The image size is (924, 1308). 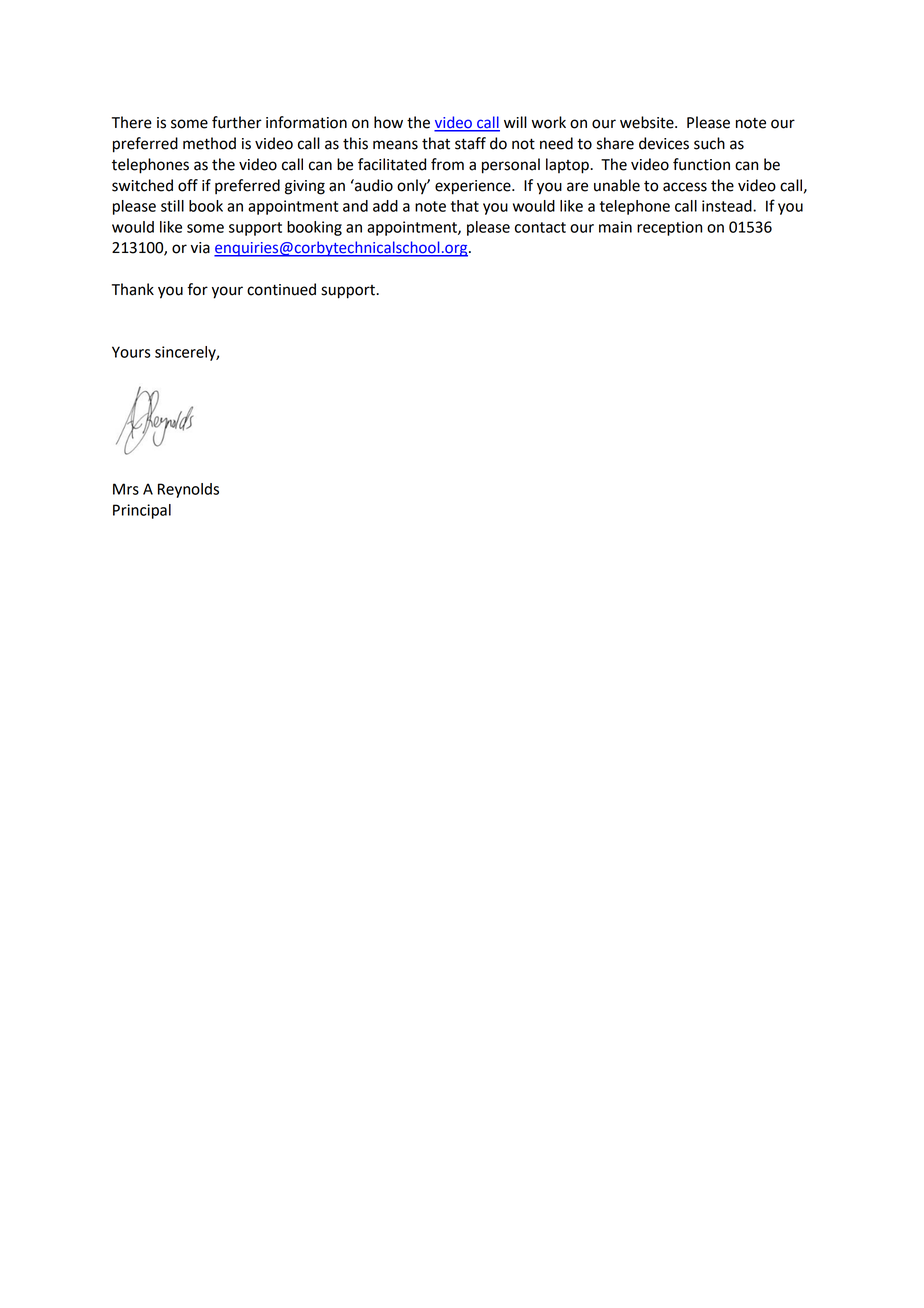 What do you see at coordinates (395, 145) in the image?
I see `means` at bounding box center [395, 145].
